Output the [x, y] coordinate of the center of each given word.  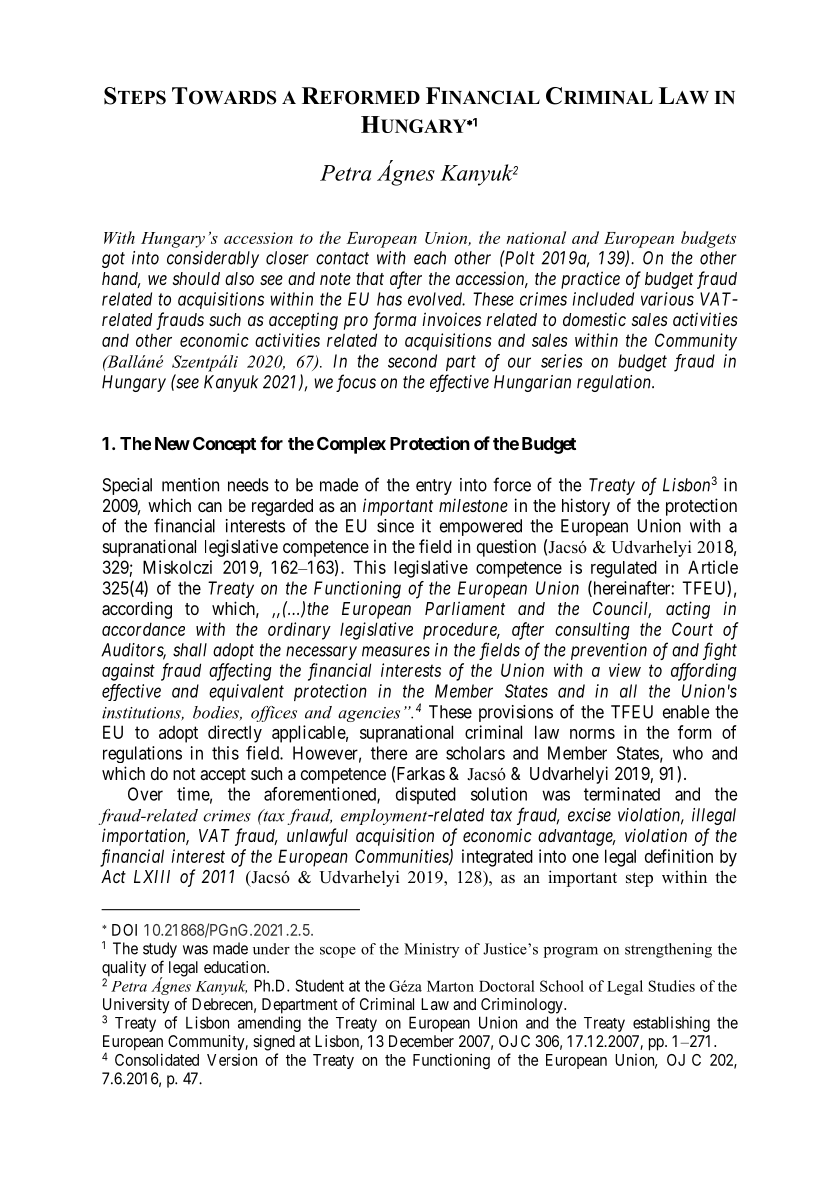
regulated [624, 569]
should [196, 278]
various [667, 299]
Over [145, 794]
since [395, 526]
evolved [436, 299]
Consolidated [157, 1059]
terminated [622, 794]
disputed [426, 795]
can [210, 507]
